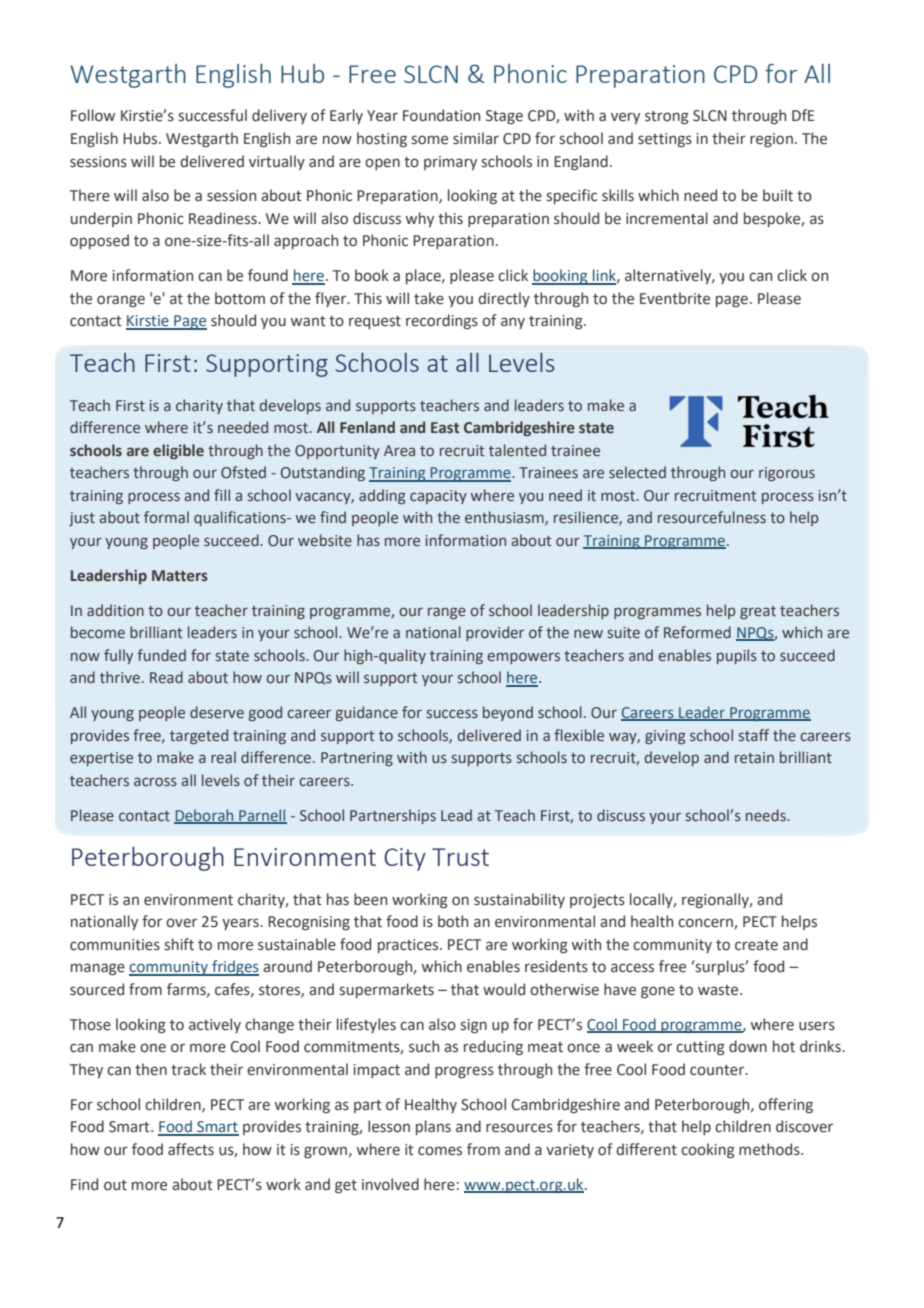  Describe the element at coordinates (205, 816) in the image. I see `Deborah` at that location.
